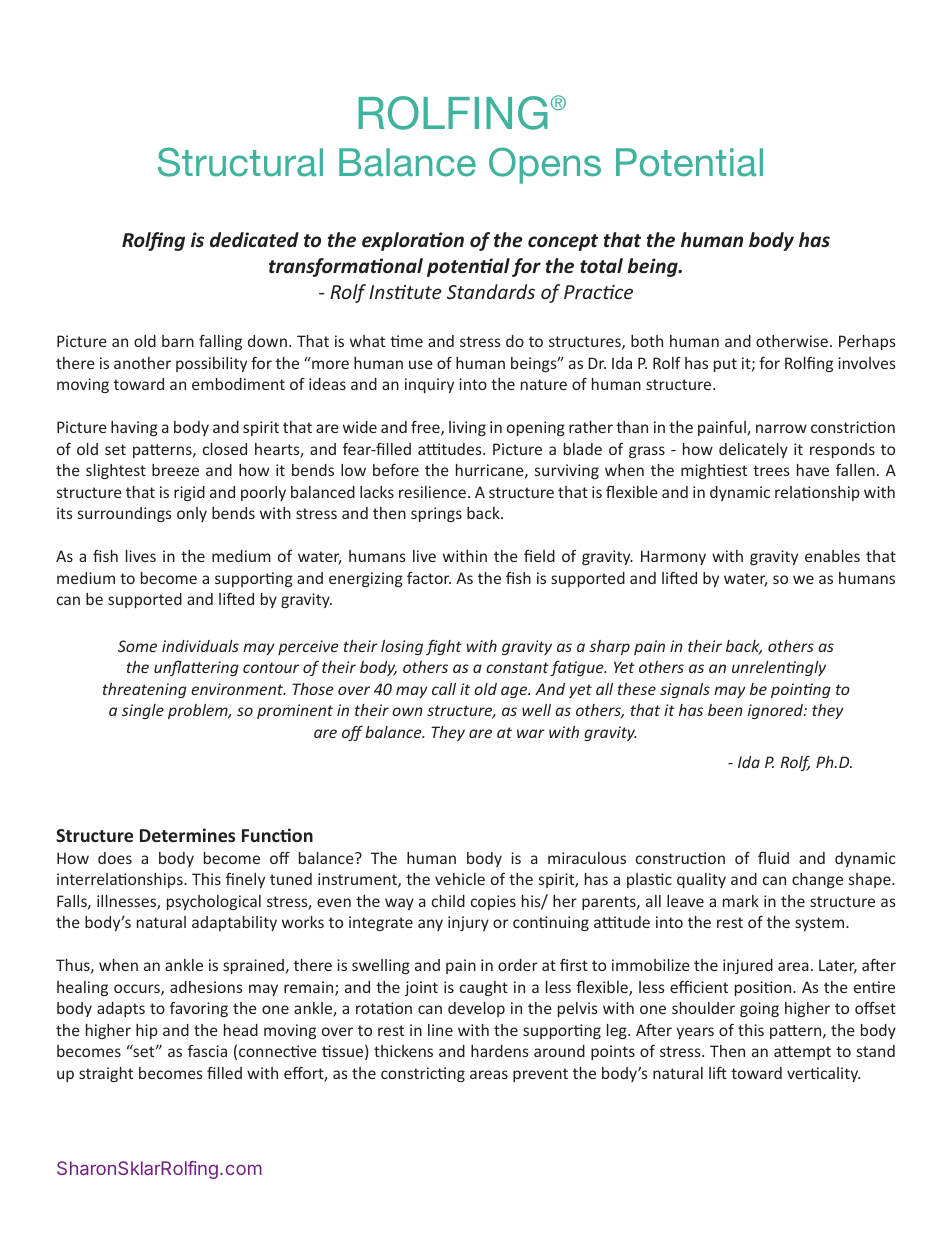 The width and height of the screenshot is (952, 1233). Describe the element at coordinates (781, 428) in the screenshot. I see `narrow` at that location.
